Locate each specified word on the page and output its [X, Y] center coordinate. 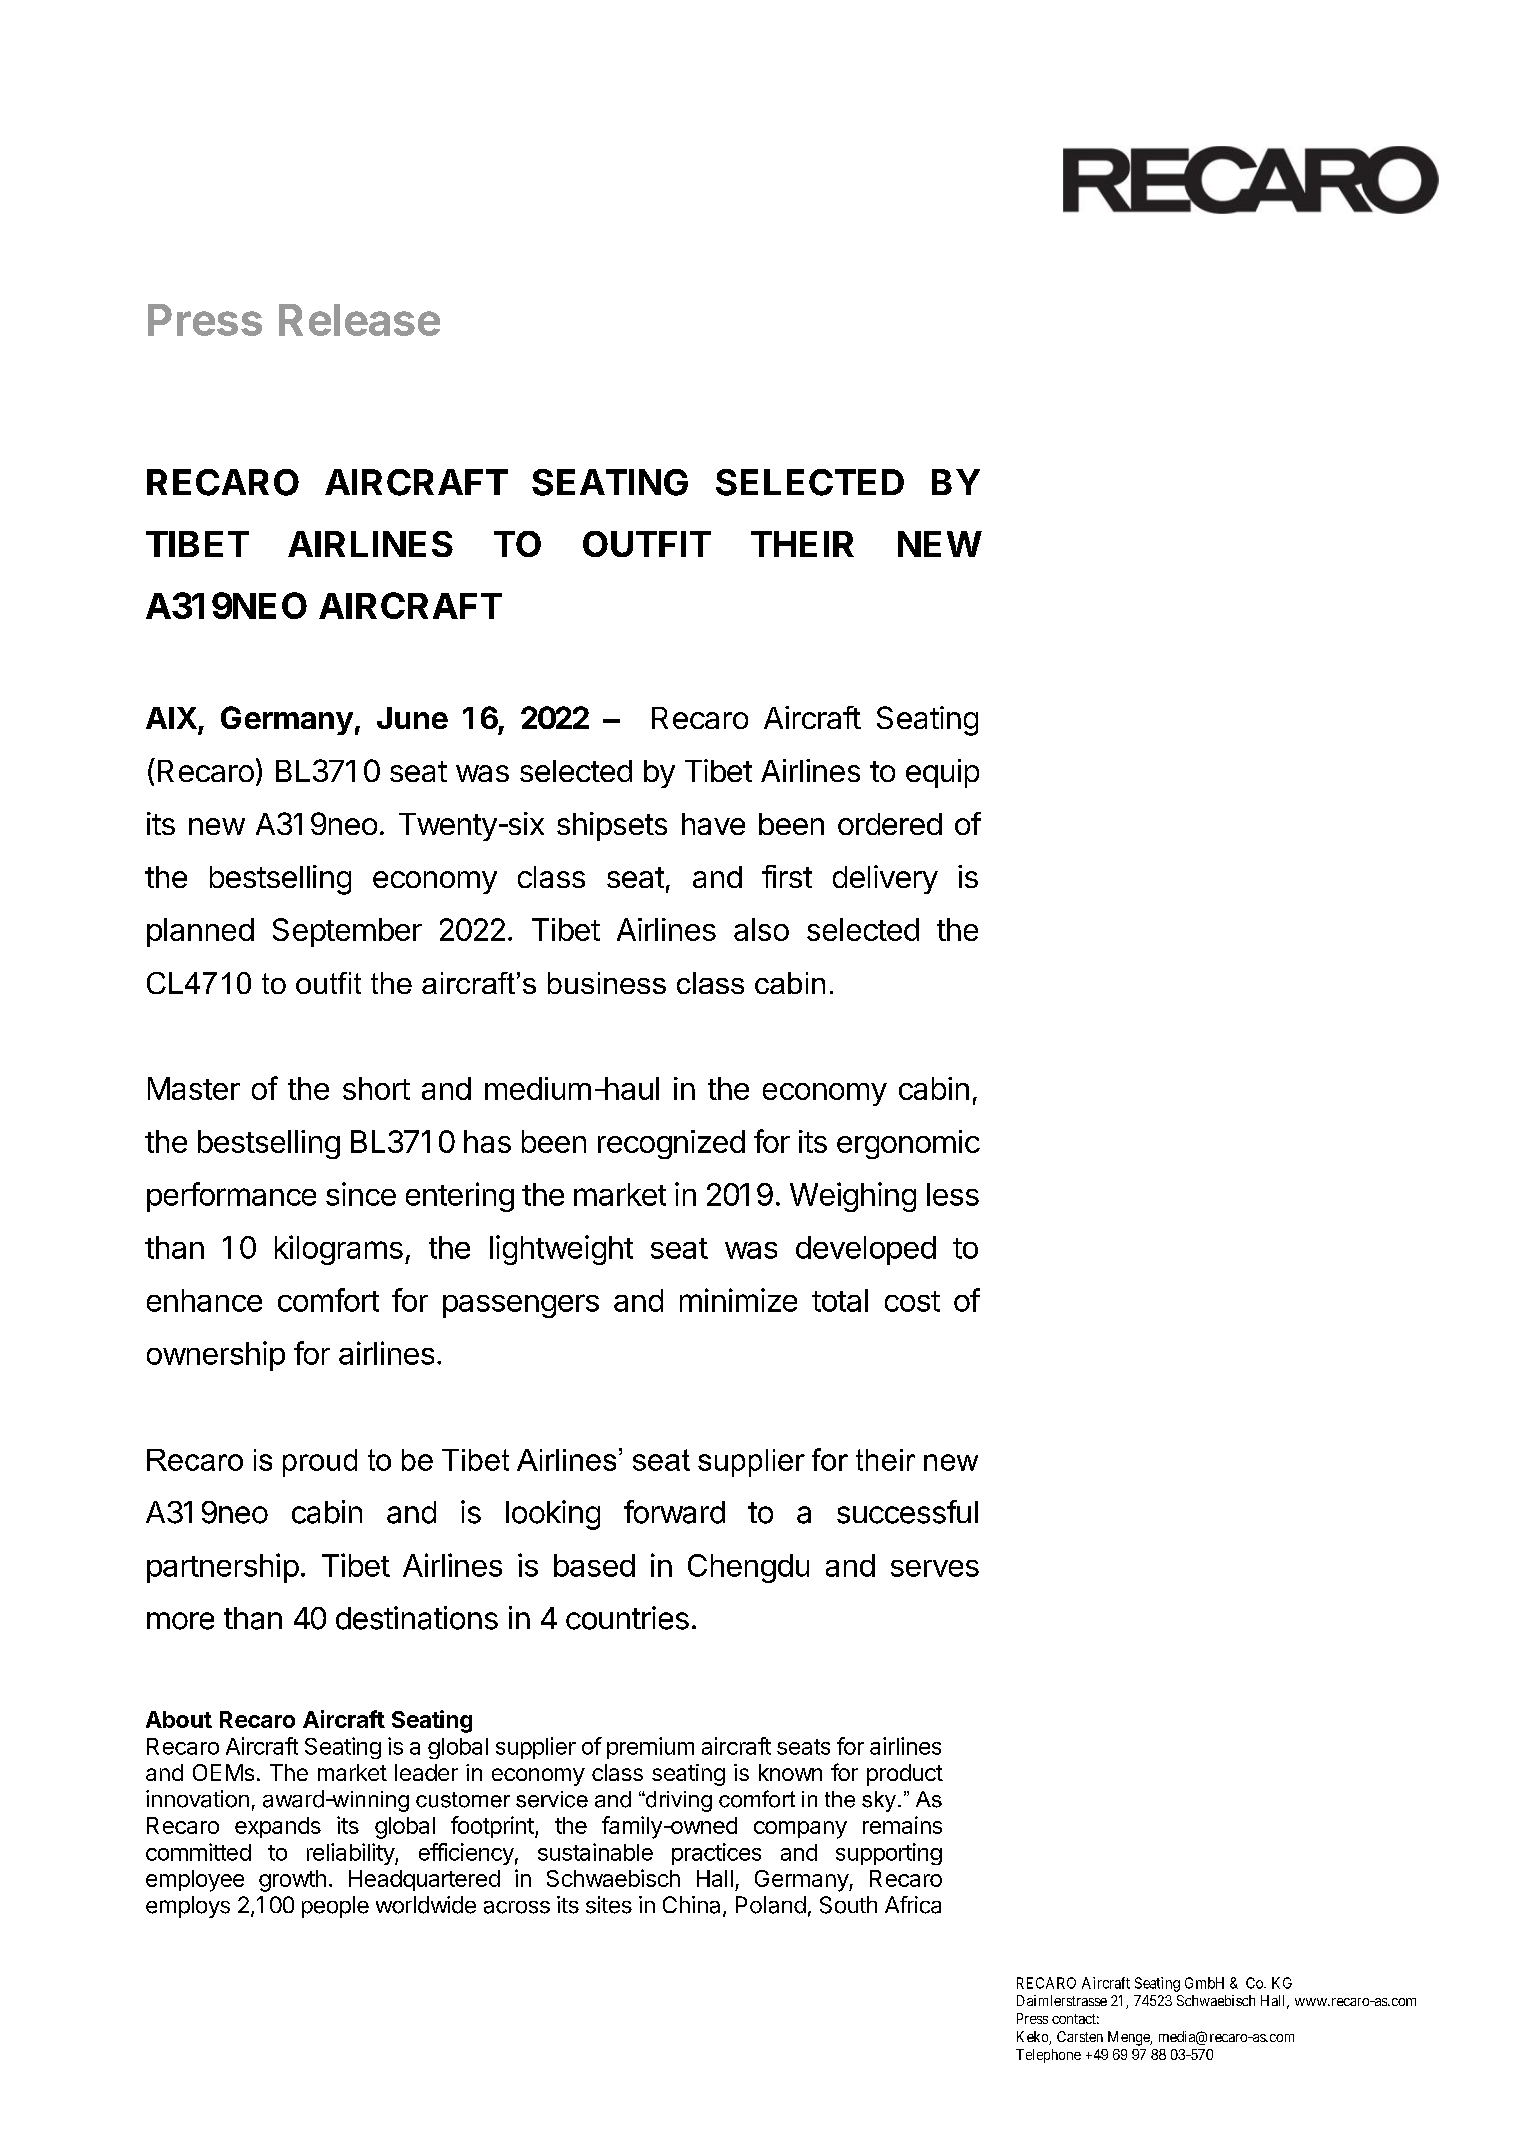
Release [359, 320]
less [953, 1194]
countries [627, 1618]
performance [231, 1197]
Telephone [1048, 2056]
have [713, 824]
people [335, 1907]
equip [942, 773]
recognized [671, 1144]
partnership [223, 1568]
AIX [171, 718]
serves [935, 1568]
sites [609, 1905]
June [412, 718]
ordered [890, 824]
